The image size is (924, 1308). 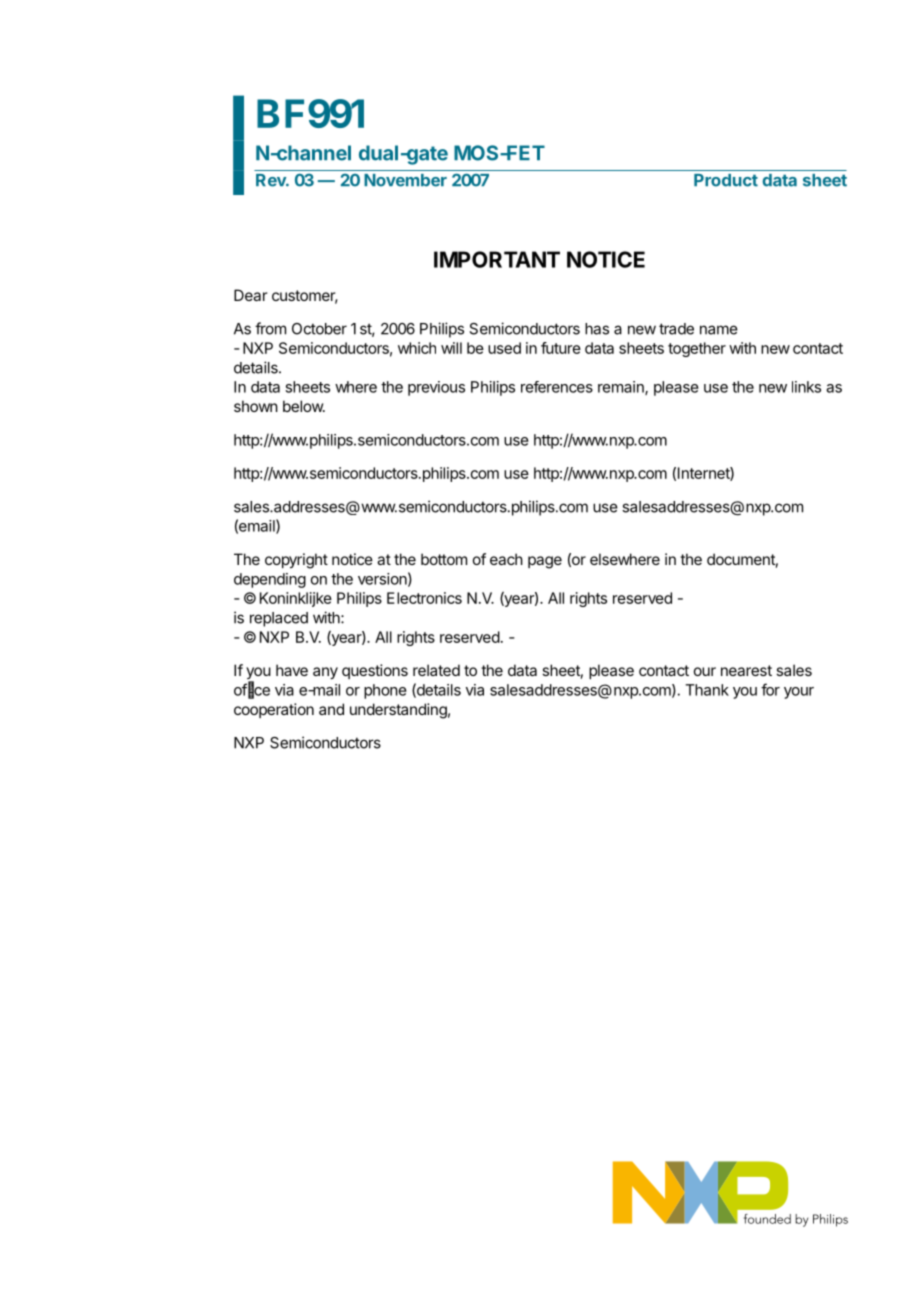 I want to click on November, so click(x=405, y=180).
